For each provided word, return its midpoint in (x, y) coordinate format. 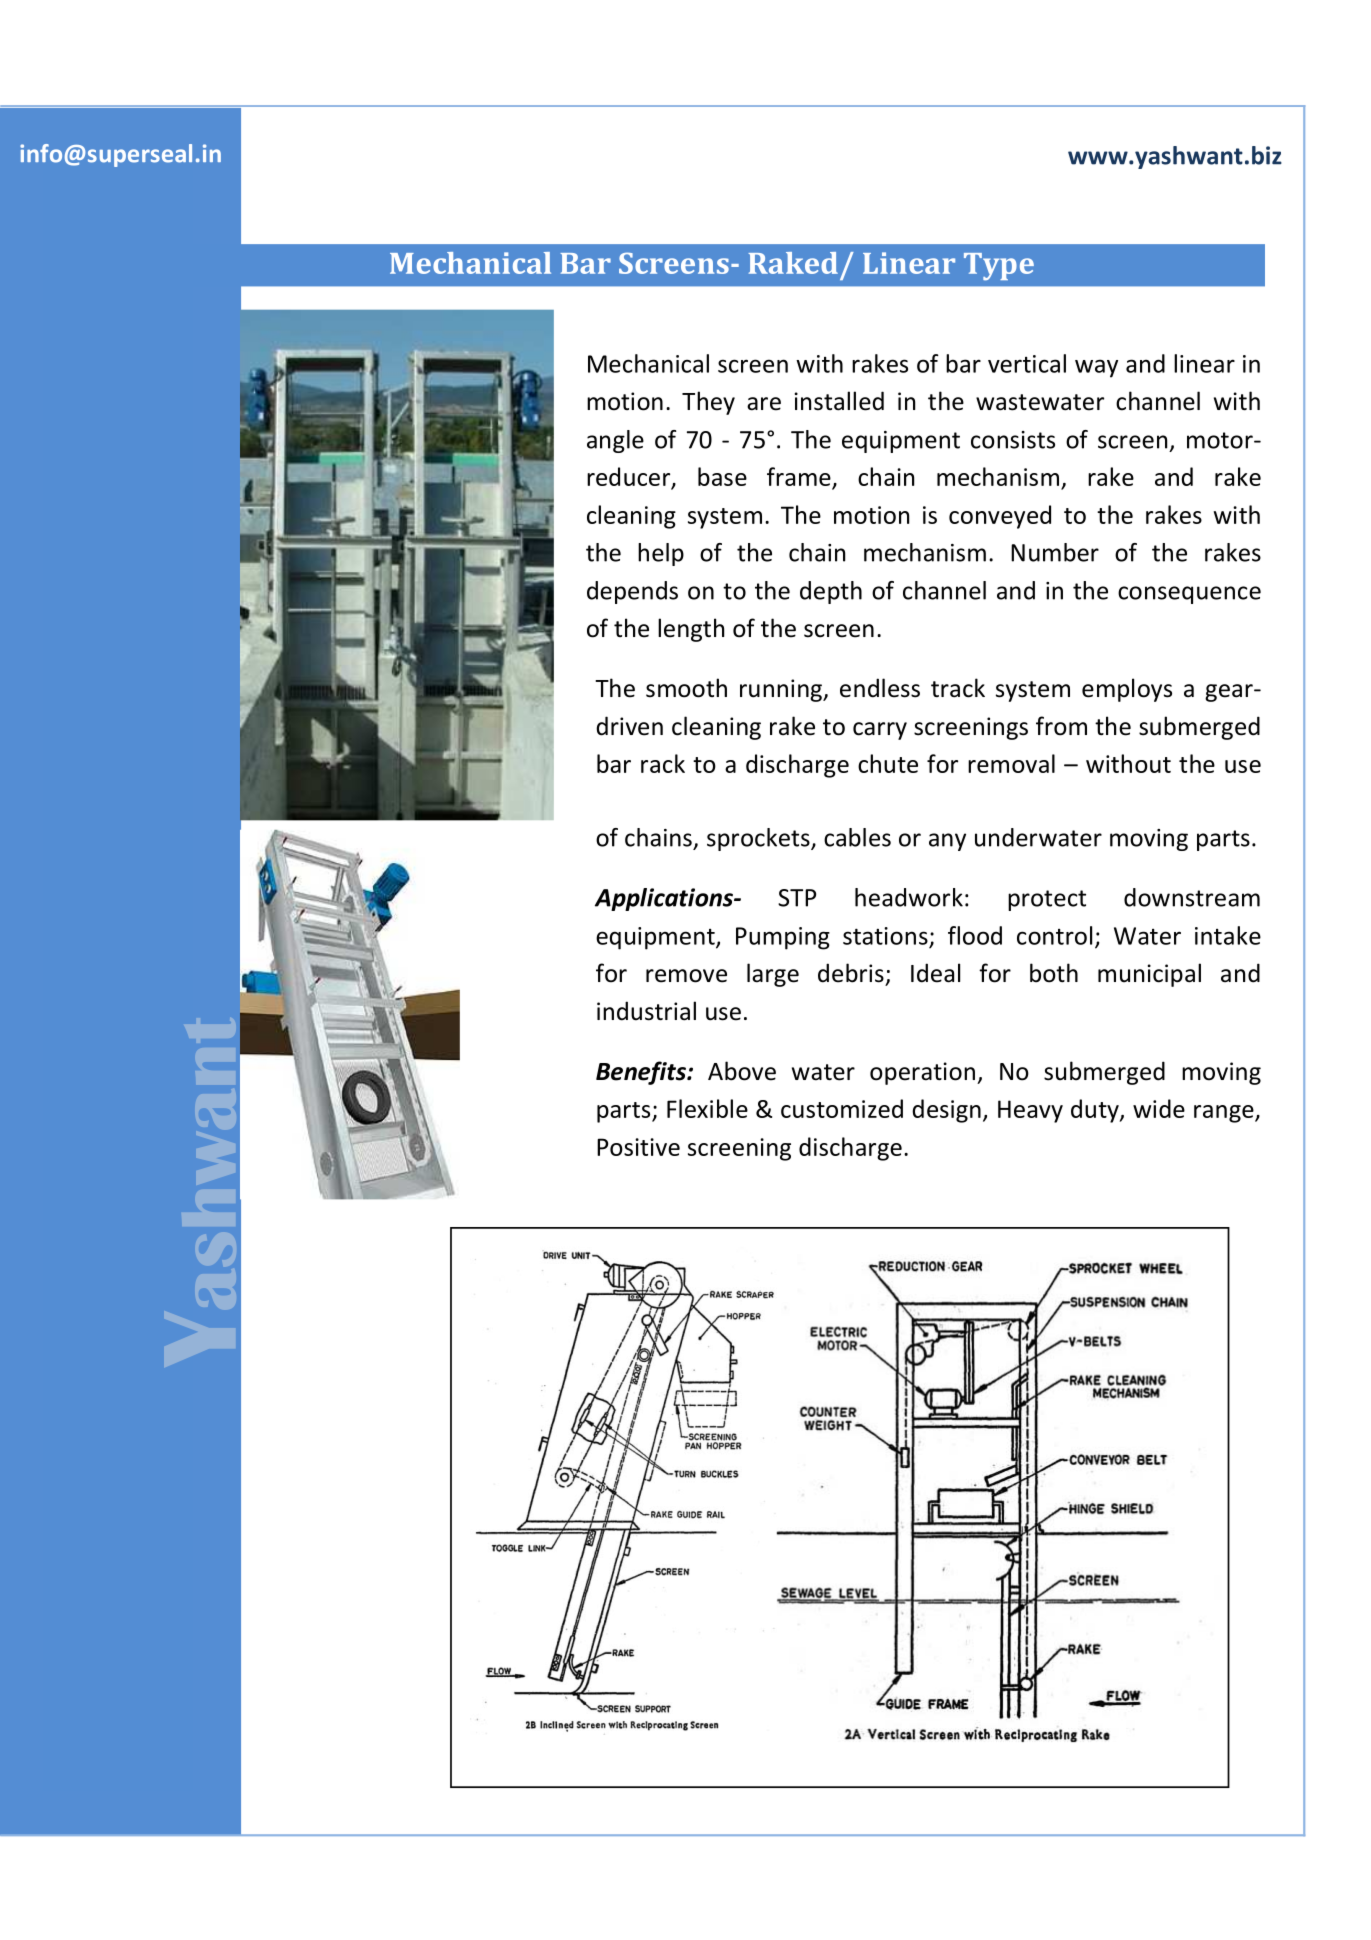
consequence (1189, 595)
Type (999, 267)
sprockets (759, 839)
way (1096, 368)
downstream (1192, 897)
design (946, 1111)
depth (831, 592)
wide (1159, 1108)
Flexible (707, 1108)
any (947, 842)
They (708, 403)
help (661, 554)
